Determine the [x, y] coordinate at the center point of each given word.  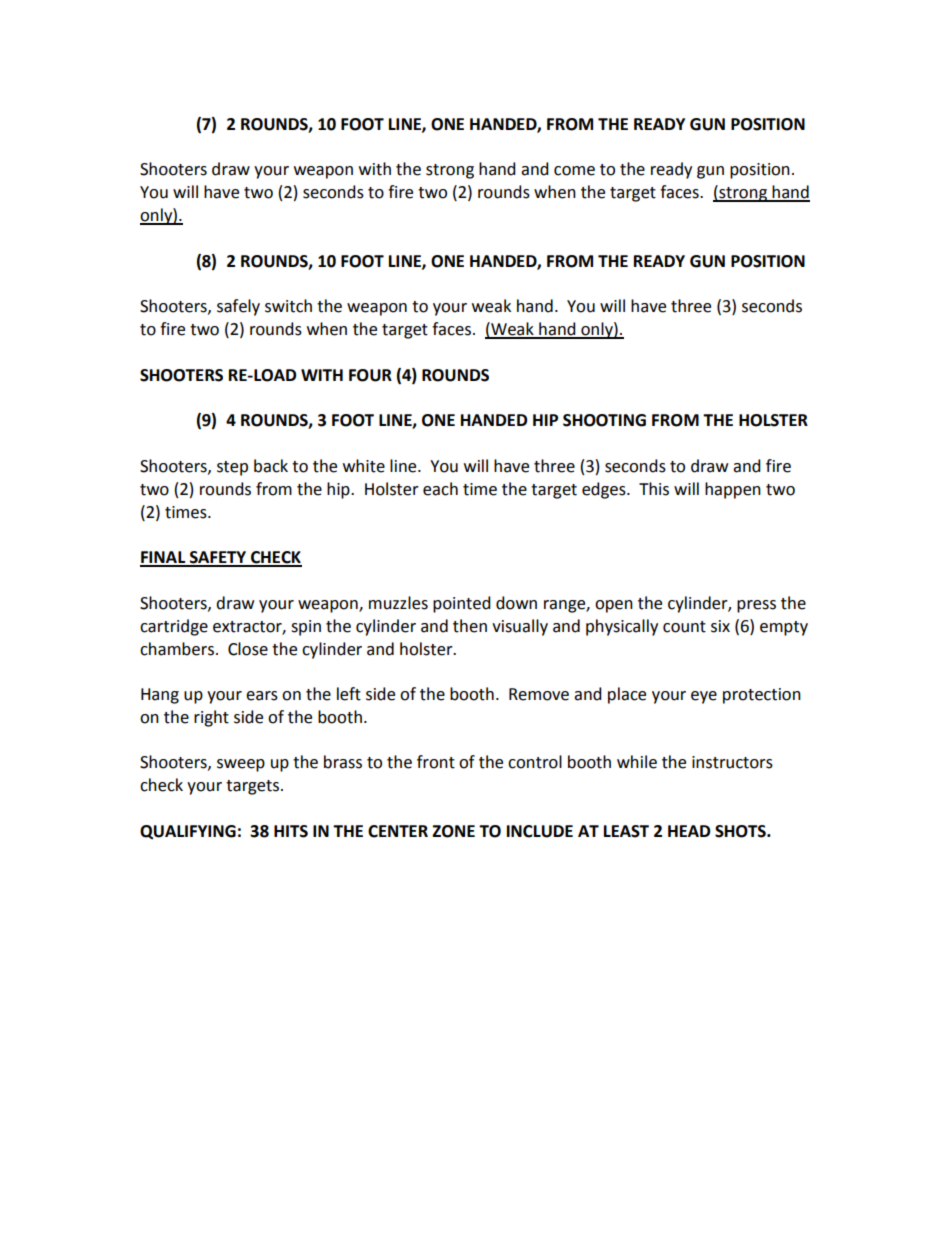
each [440, 489]
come [574, 171]
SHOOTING [604, 420]
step [232, 468]
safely [238, 307]
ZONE [453, 831]
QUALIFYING [188, 832]
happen [733, 490]
